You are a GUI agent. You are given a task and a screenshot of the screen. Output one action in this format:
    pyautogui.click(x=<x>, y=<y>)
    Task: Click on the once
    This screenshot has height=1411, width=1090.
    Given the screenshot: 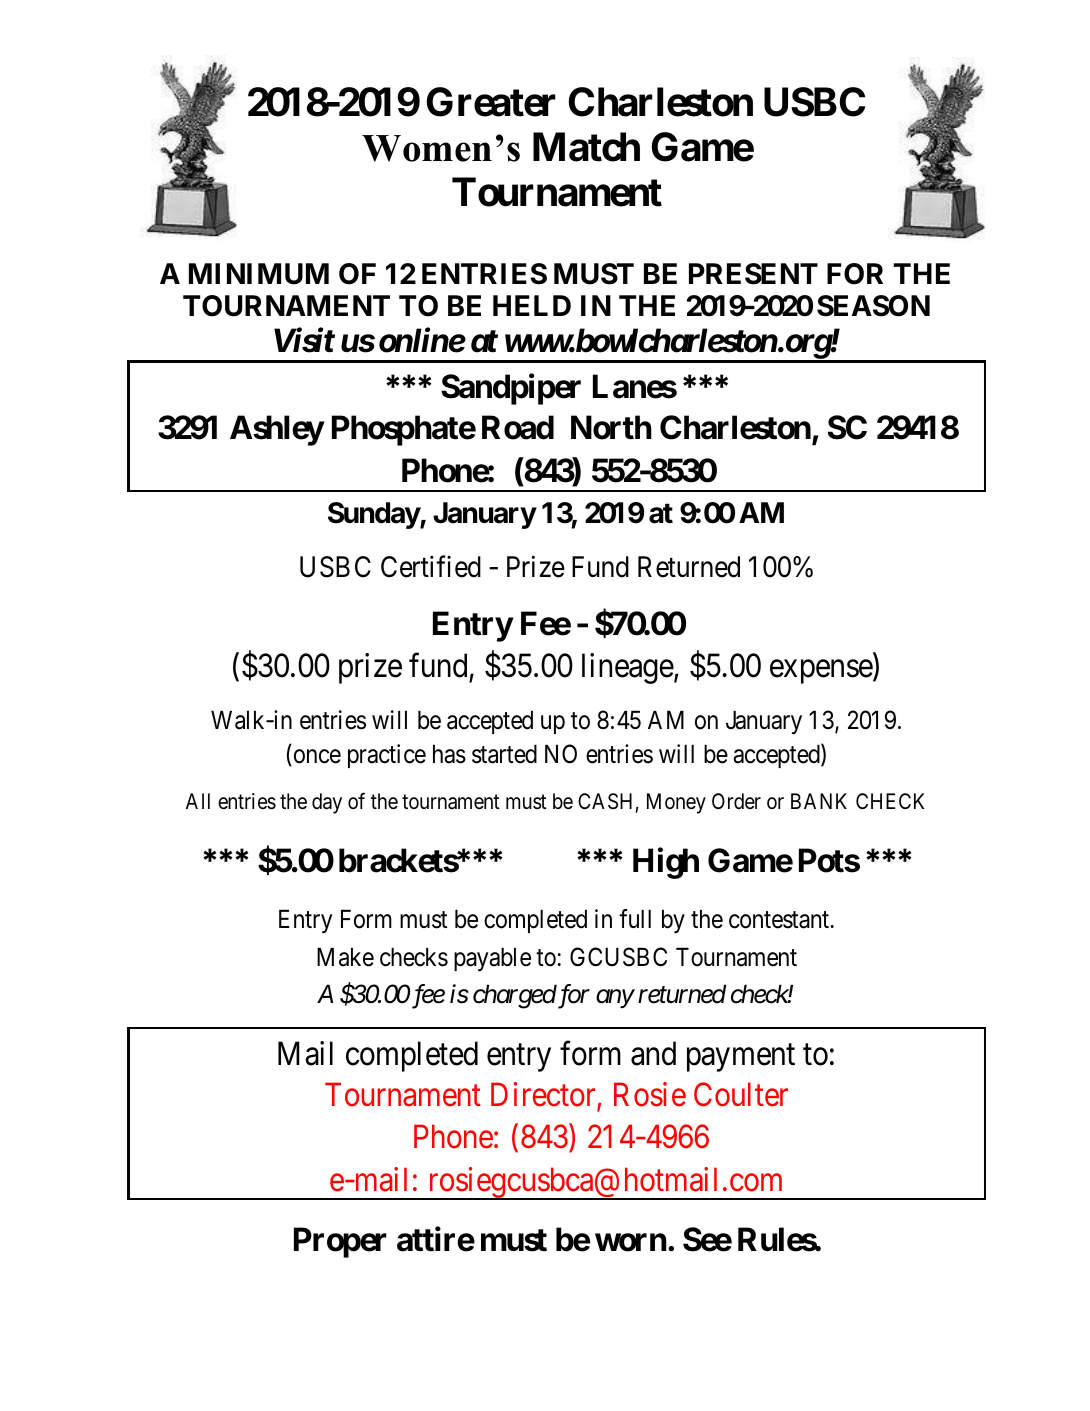 What is the action you would take?
    pyautogui.click(x=316, y=757)
